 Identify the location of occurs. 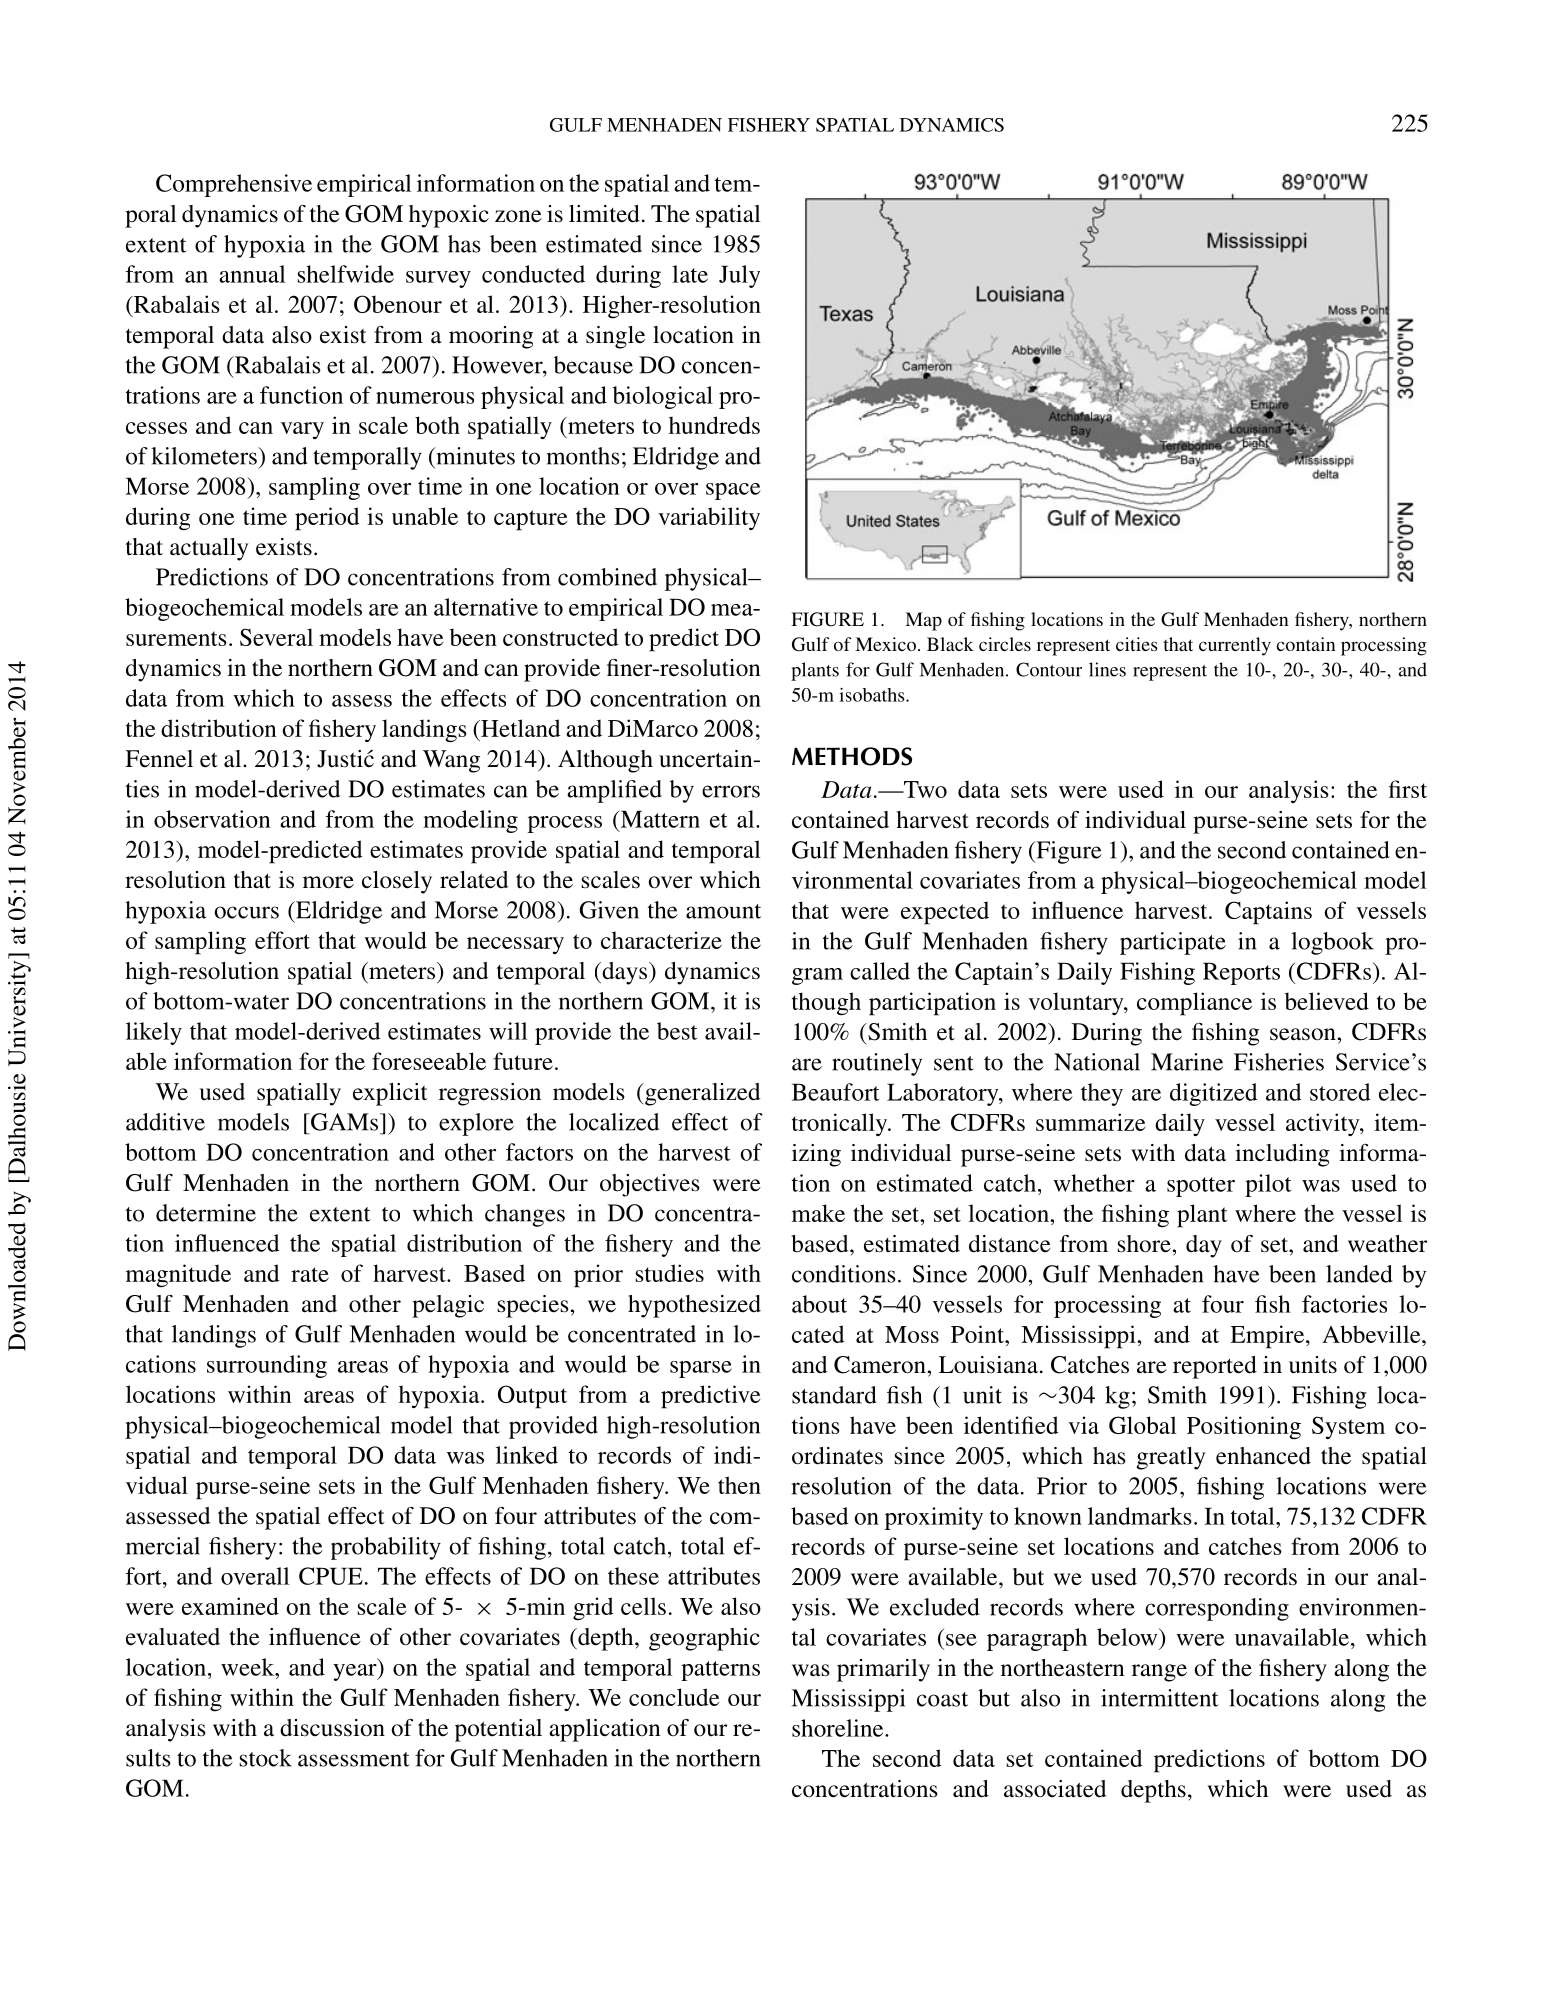
(246, 912).
